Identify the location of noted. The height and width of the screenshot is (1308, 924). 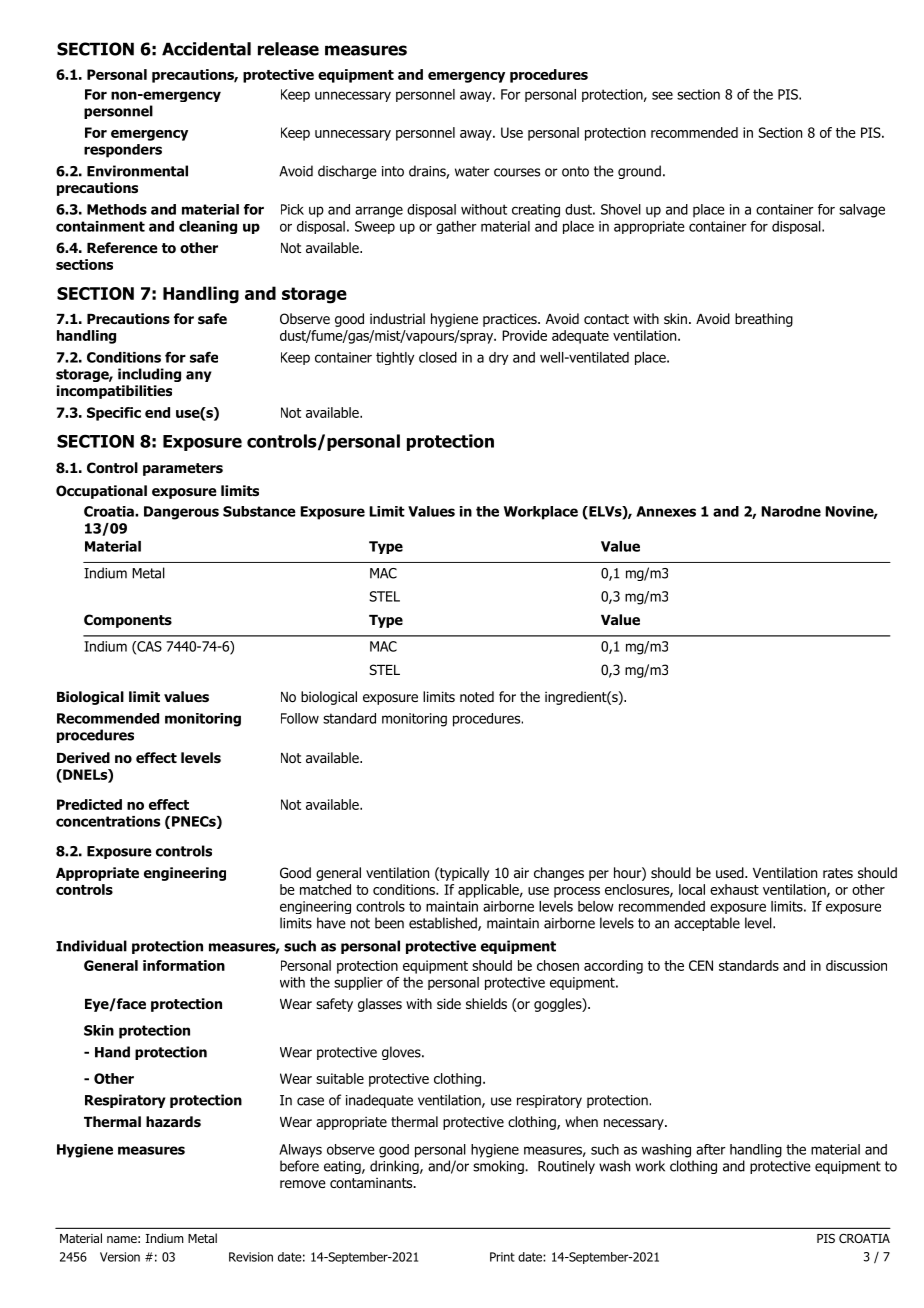
(477, 696).
